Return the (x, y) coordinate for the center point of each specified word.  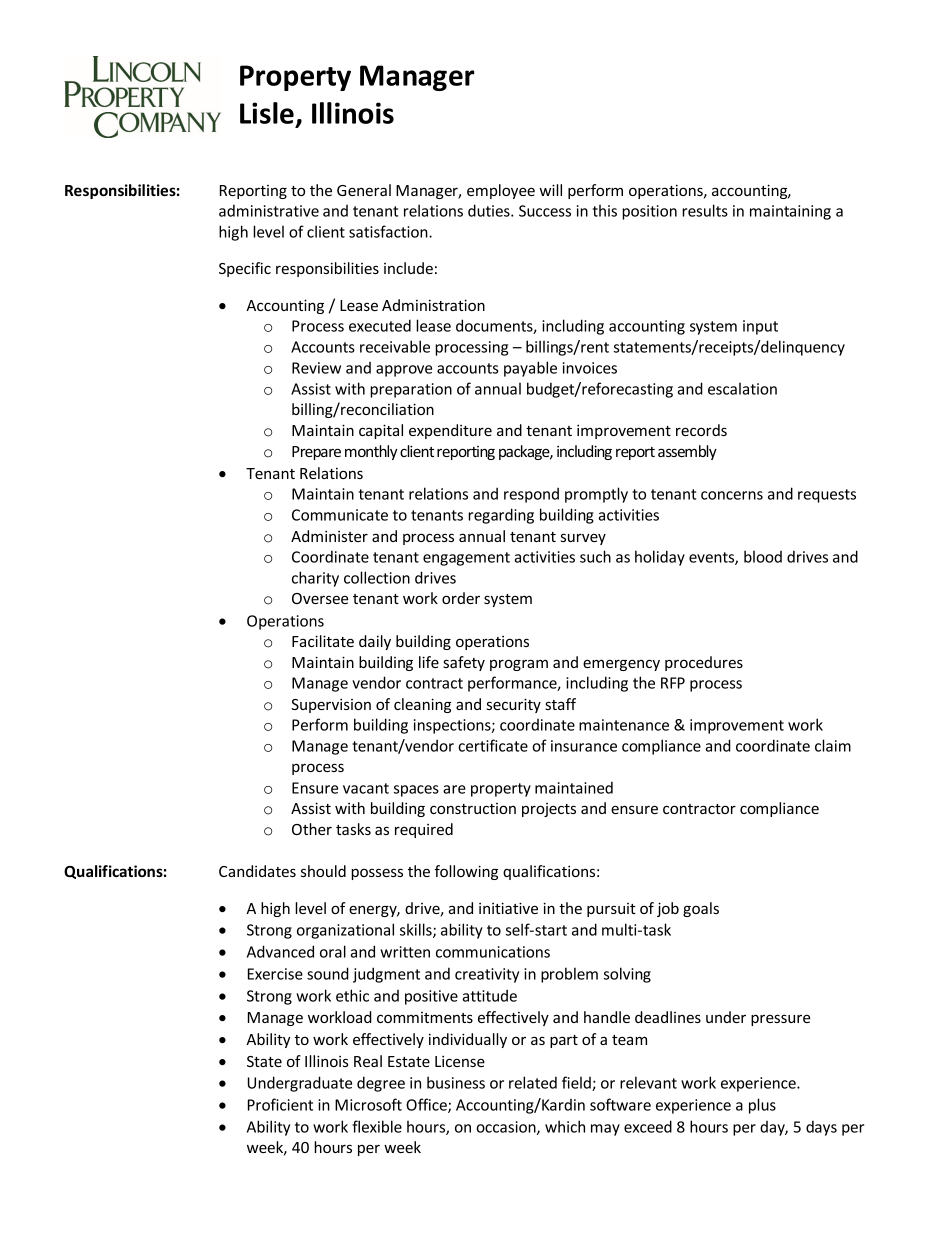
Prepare (316, 453)
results (705, 210)
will (550, 190)
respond (531, 495)
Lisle (268, 114)
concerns (732, 495)
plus (762, 1106)
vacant (366, 788)
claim (833, 745)
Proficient (280, 1104)
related (533, 1082)
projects (549, 810)
